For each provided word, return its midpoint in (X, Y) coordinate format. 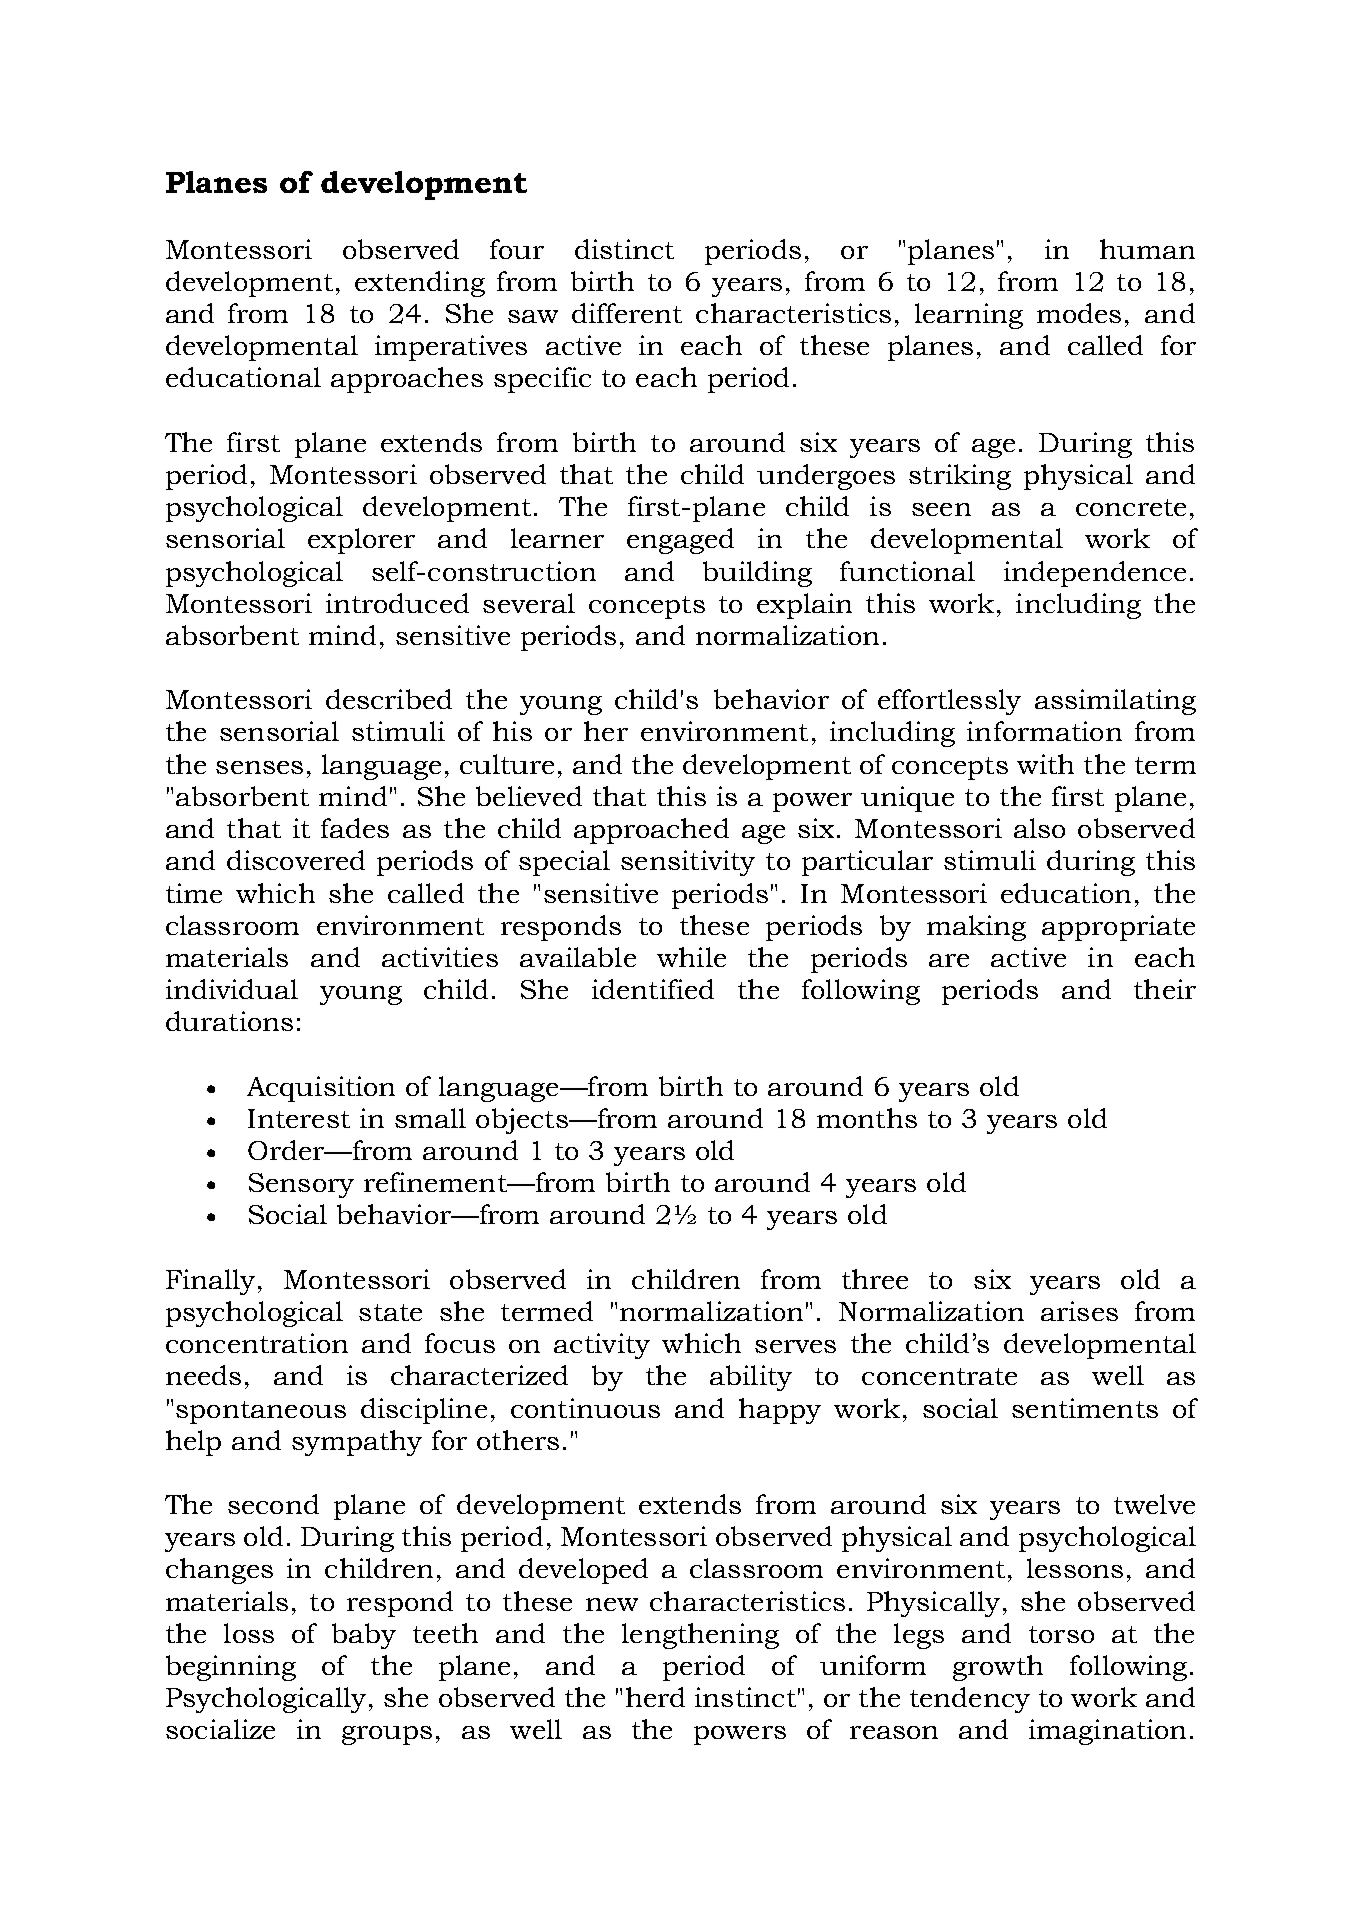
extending (420, 284)
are (949, 960)
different (627, 313)
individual (232, 989)
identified (653, 989)
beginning (231, 1668)
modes (1079, 313)
